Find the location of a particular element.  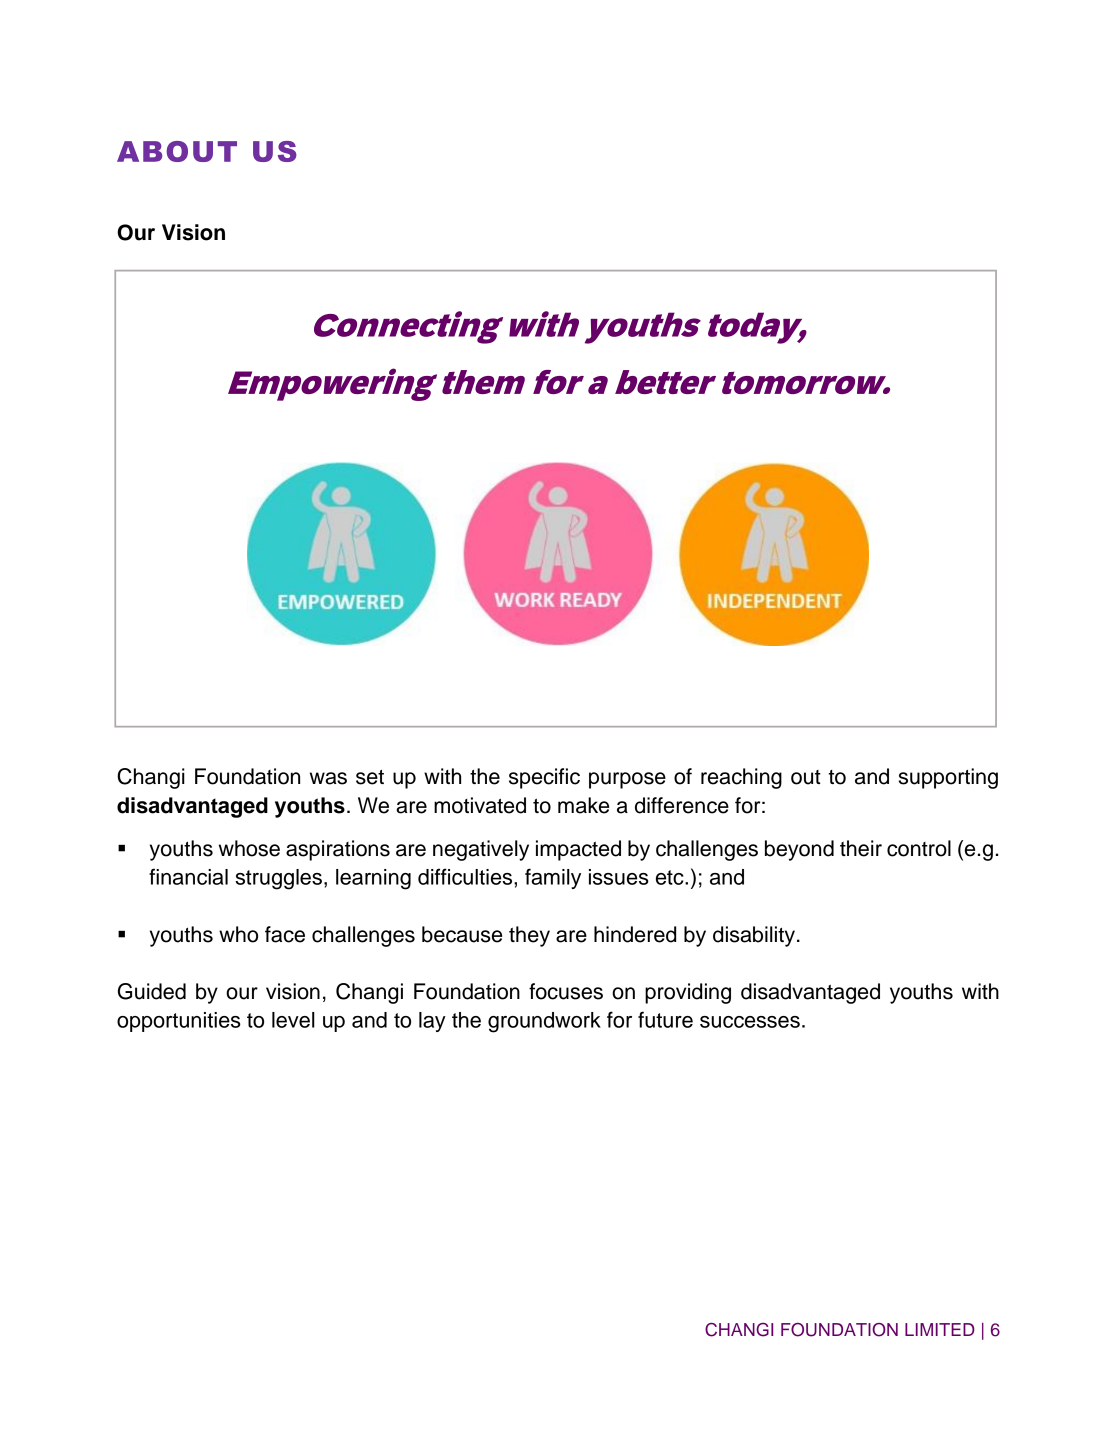

supporting is located at coordinates (948, 778).
